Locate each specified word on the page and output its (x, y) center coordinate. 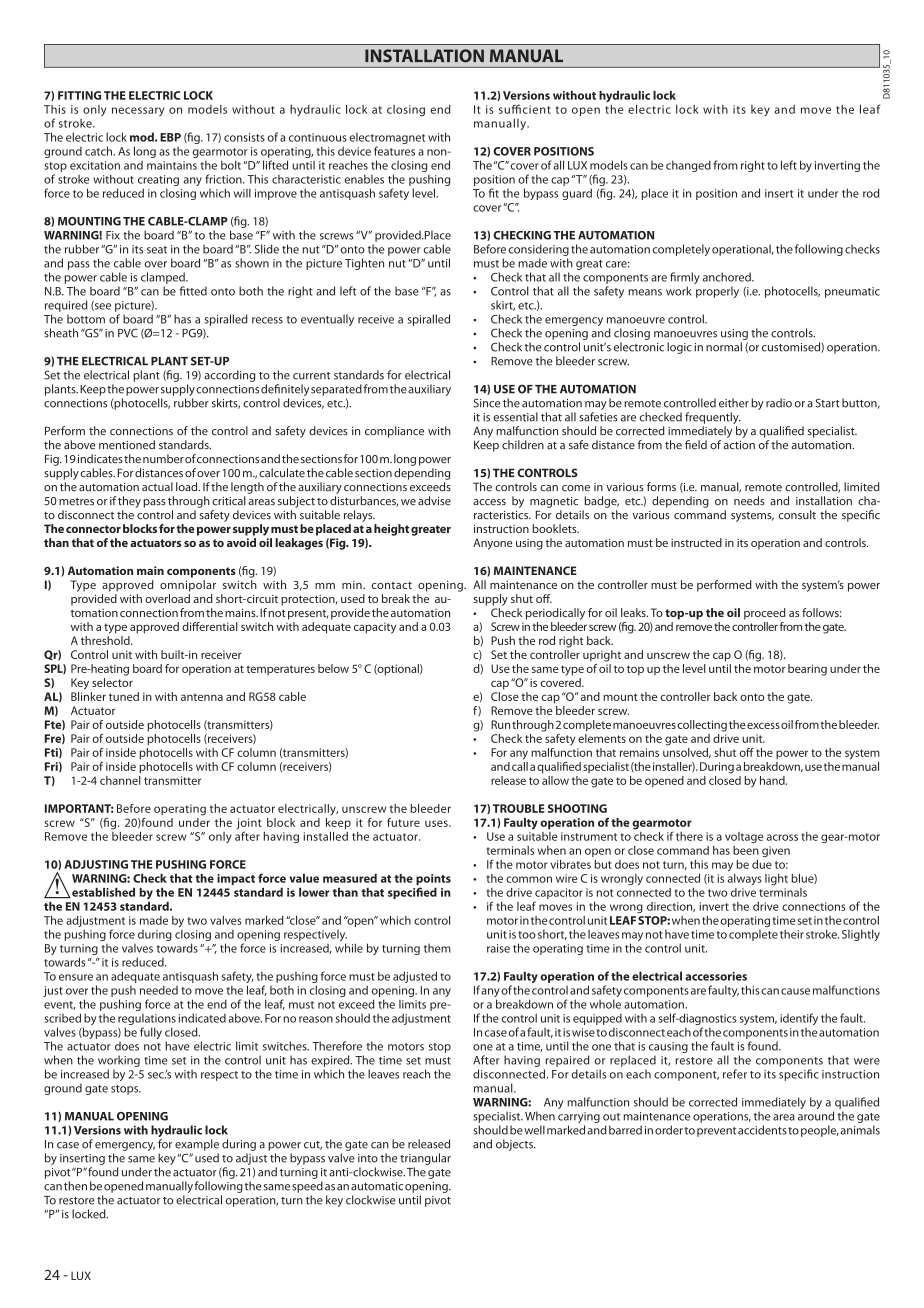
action (739, 445)
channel (120, 780)
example (197, 1145)
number (163, 459)
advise (434, 501)
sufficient (525, 109)
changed (688, 166)
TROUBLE (519, 808)
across (782, 837)
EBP (170, 137)
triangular (425, 1159)
